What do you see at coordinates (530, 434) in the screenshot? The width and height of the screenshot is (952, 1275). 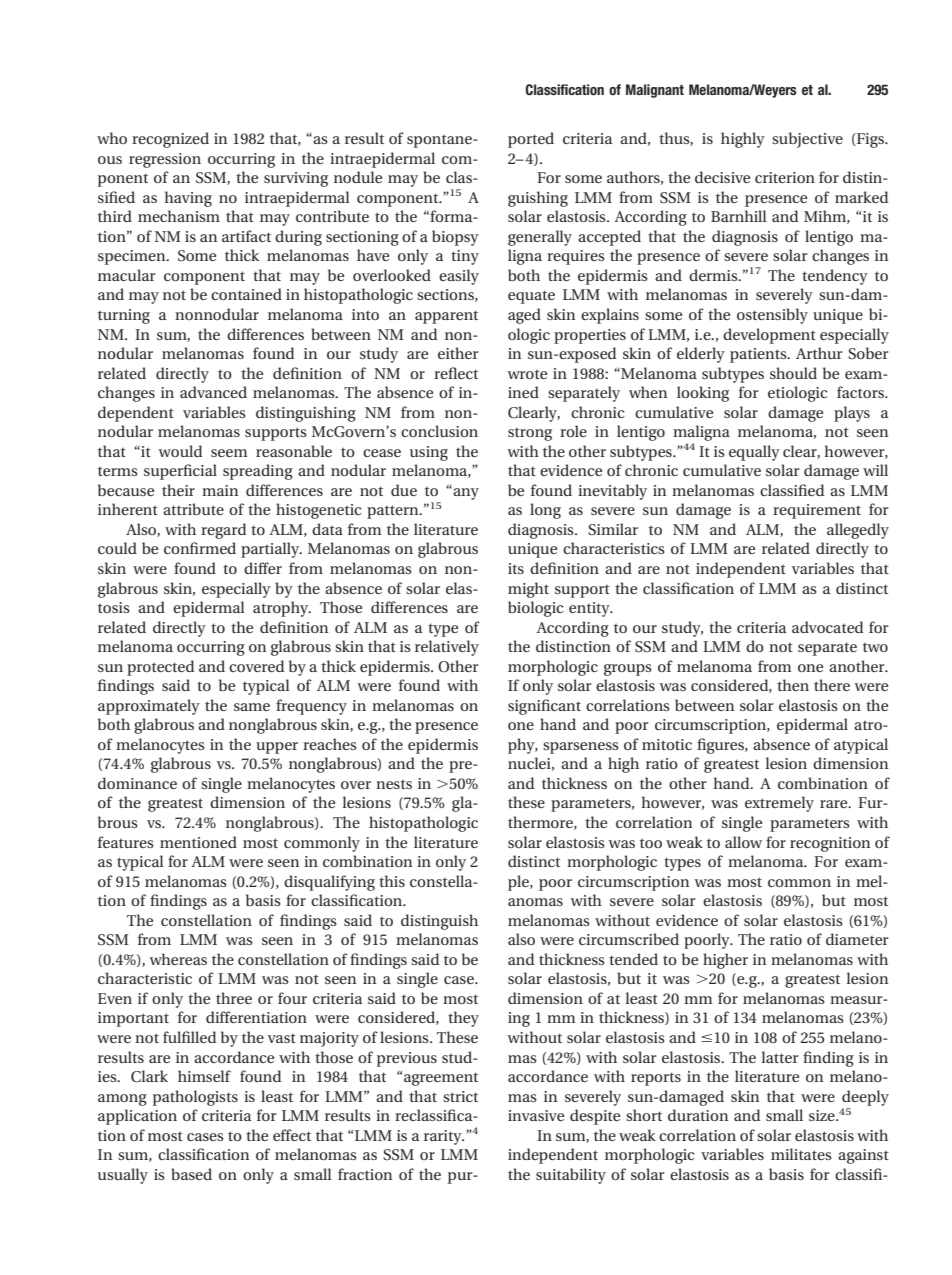 I see `strong` at bounding box center [530, 434].
